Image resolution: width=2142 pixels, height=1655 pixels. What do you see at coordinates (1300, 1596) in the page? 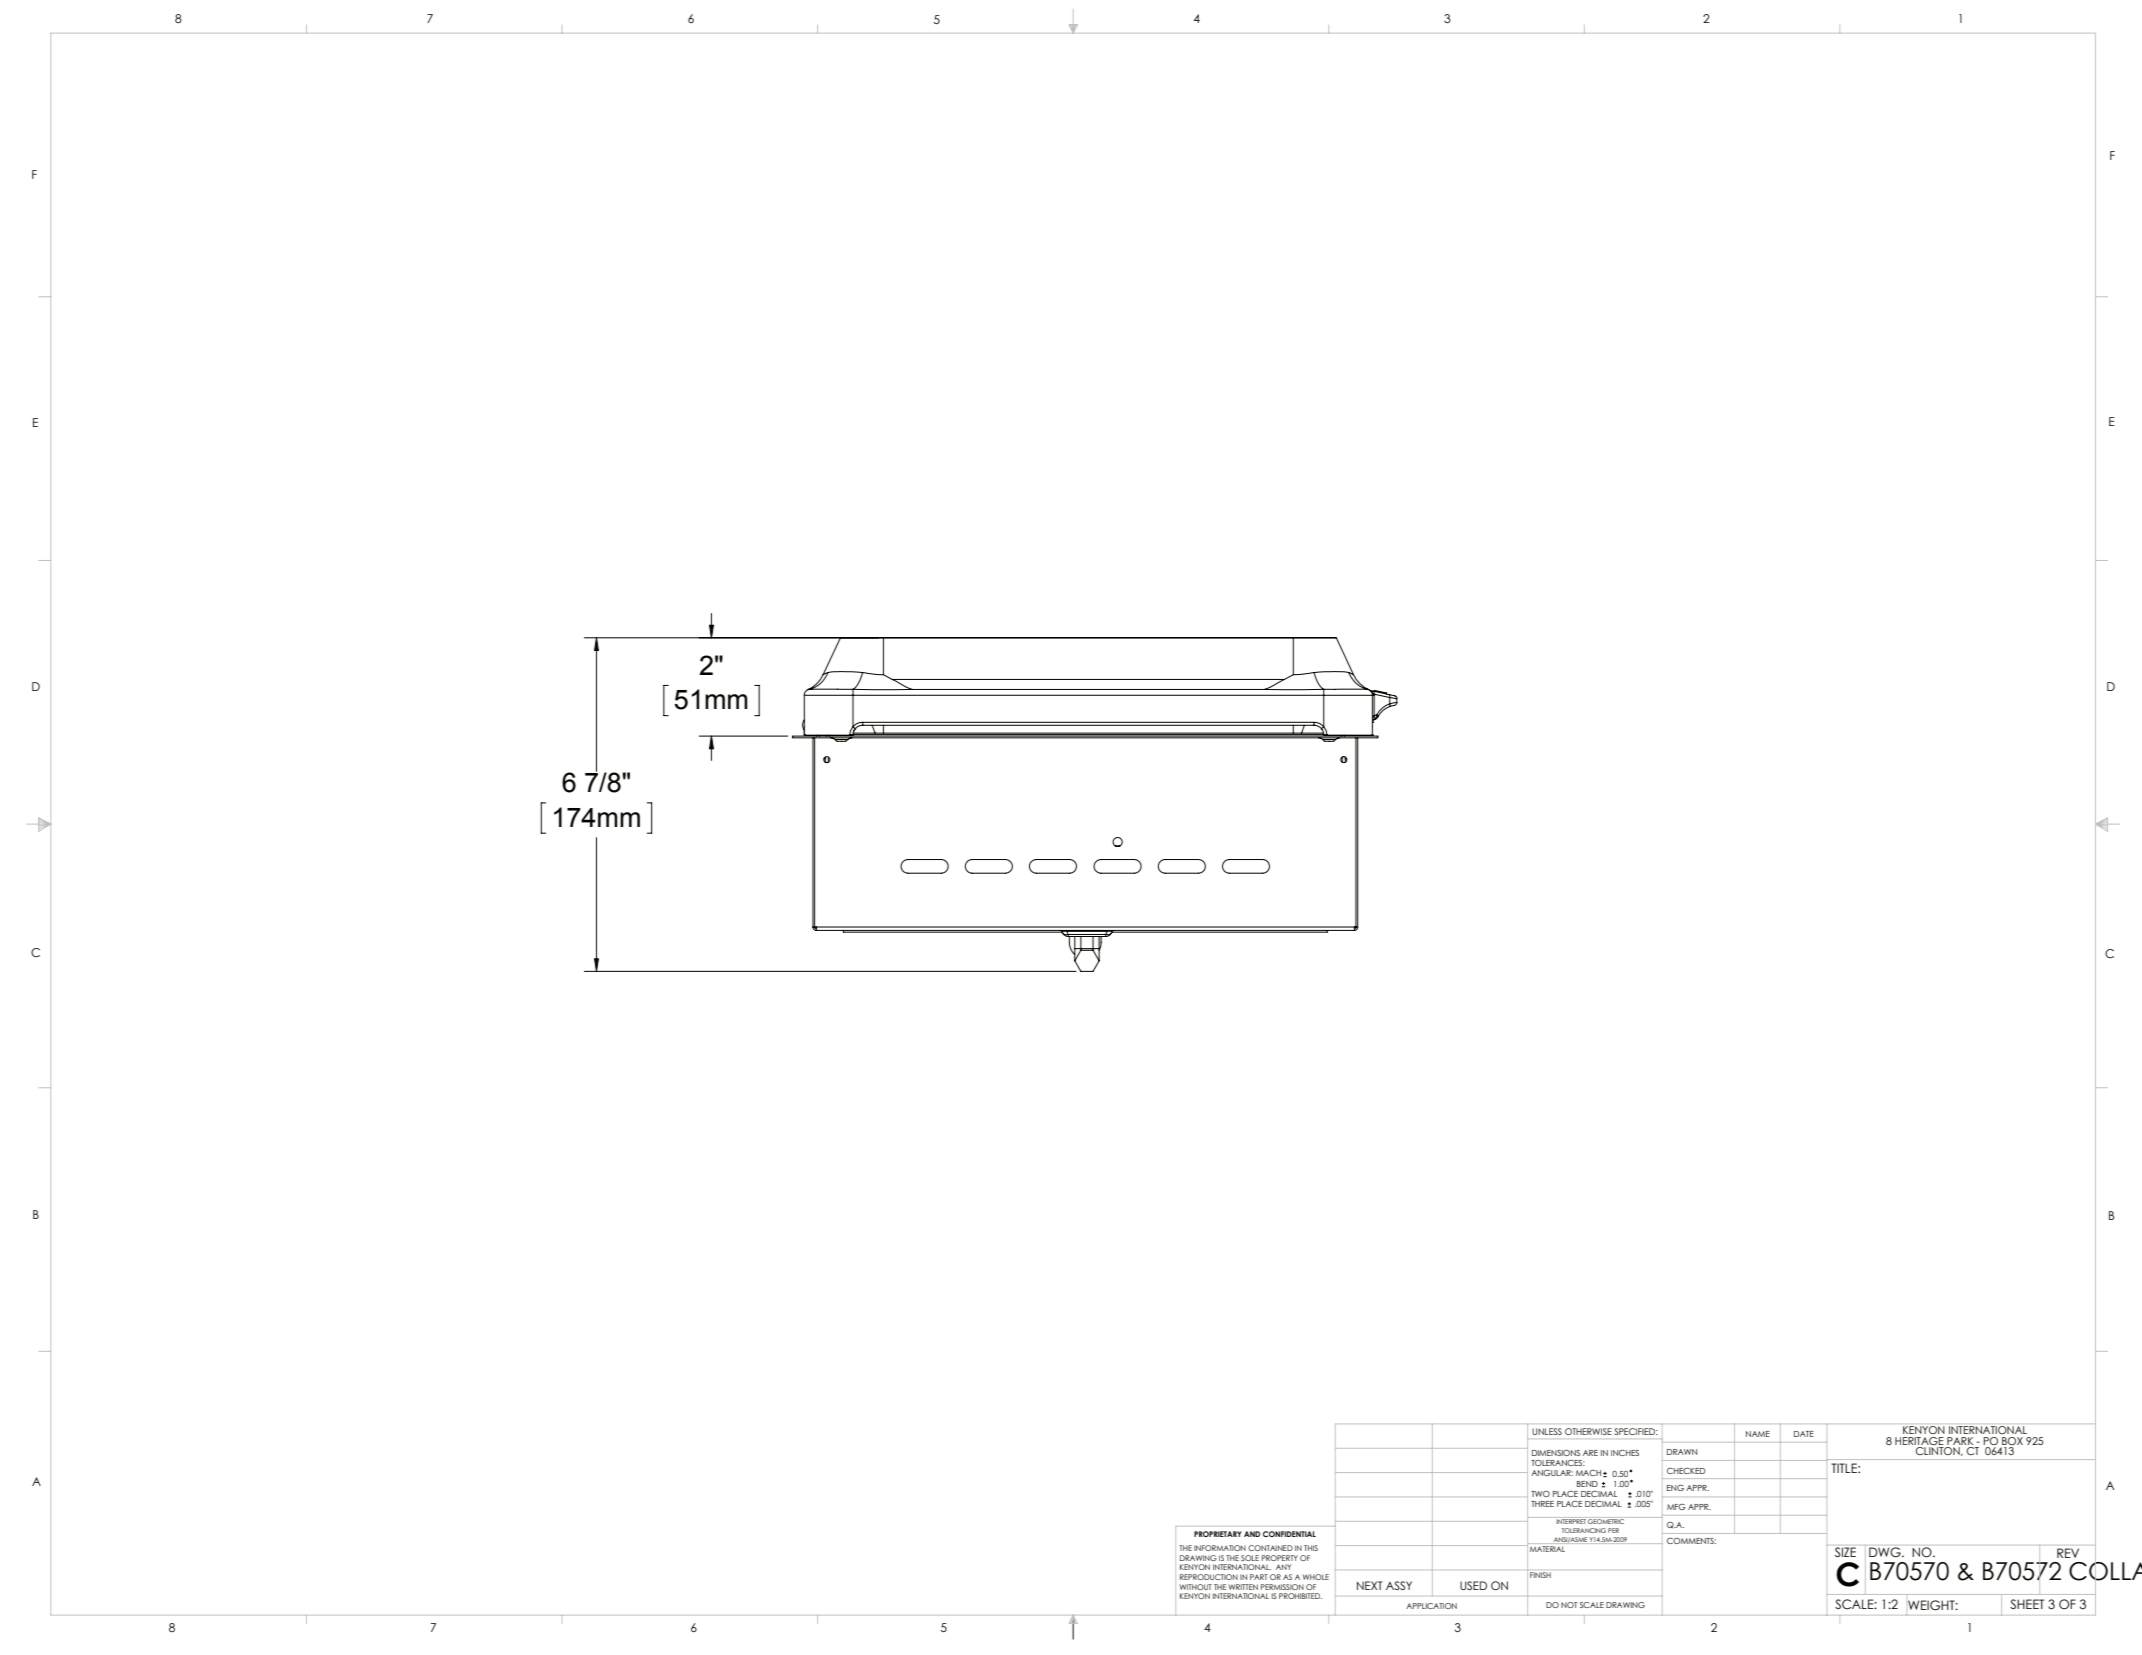
I see `PROHIBITED` at bounding box center [1300, 1596].
